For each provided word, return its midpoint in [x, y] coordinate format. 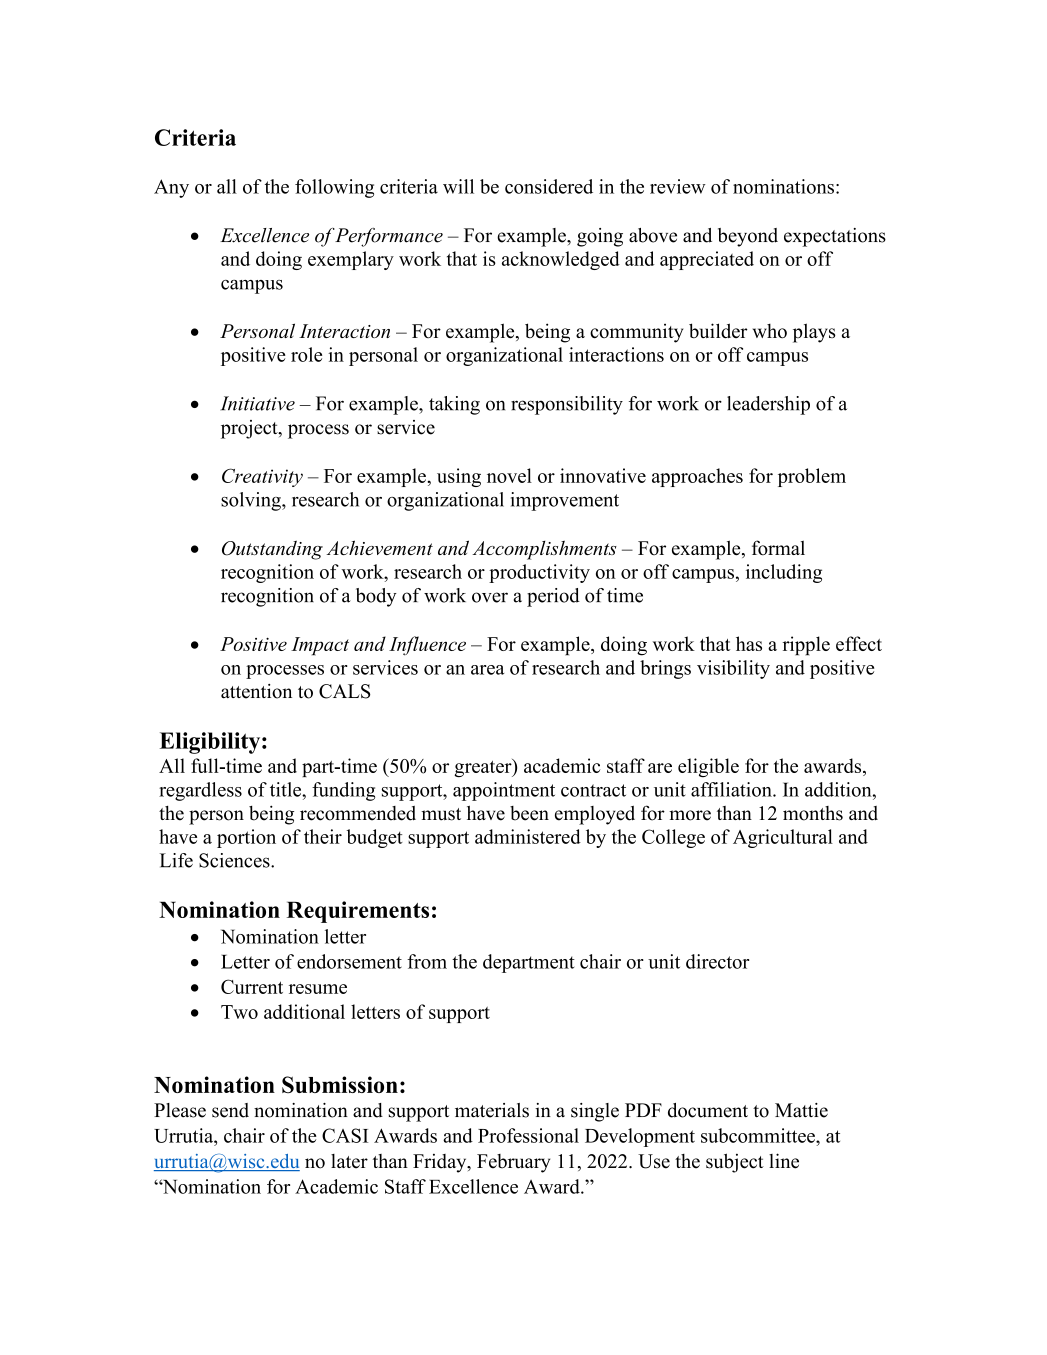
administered [528, 836]
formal [778, 548]
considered [549, 186]
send [230, 1110]
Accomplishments [544, 550]
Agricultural [783, 838]
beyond [748, 237]
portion [246, 838]
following [334, 188]
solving [252, 501]
